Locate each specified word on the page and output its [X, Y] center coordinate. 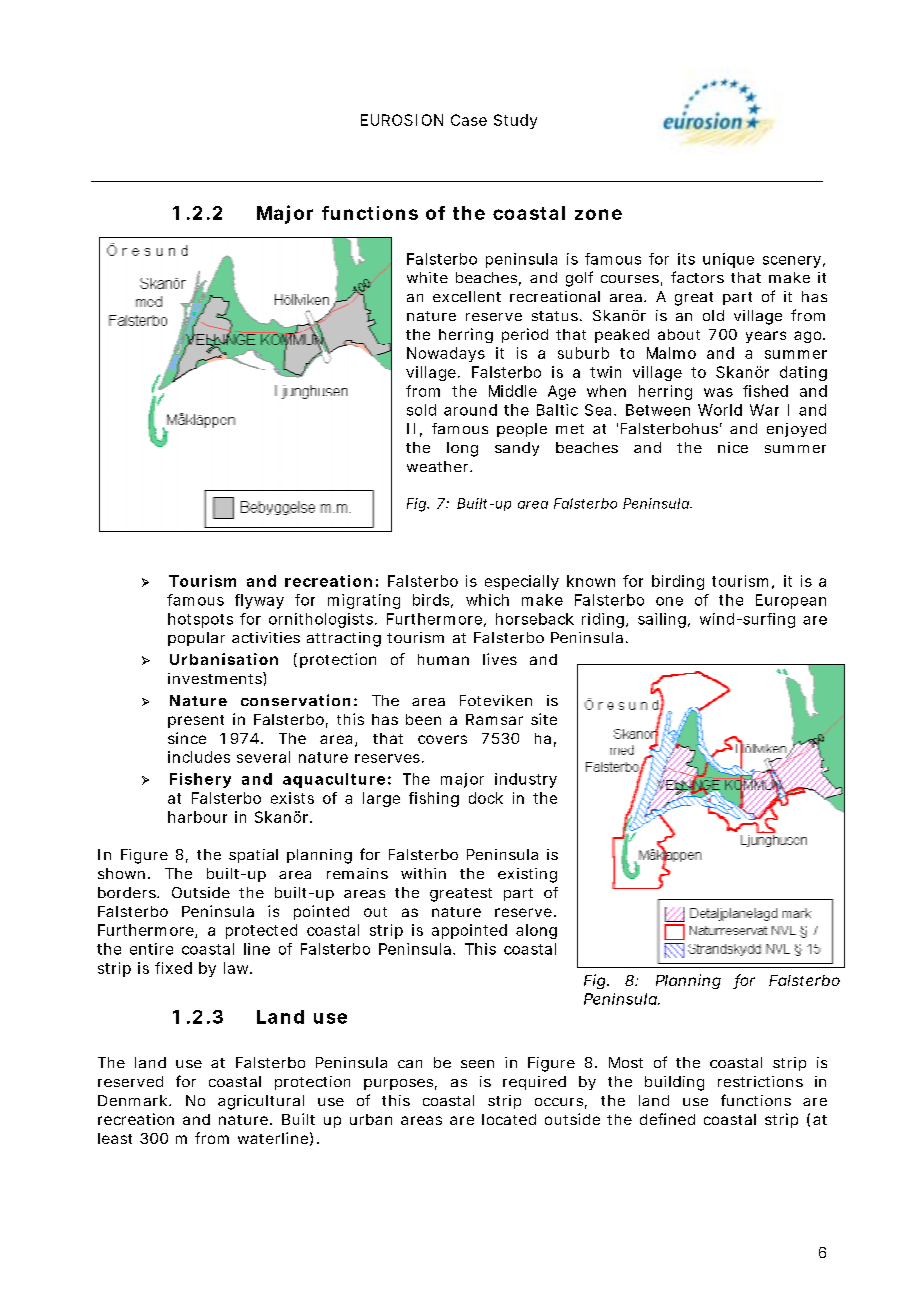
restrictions [760, 1081]
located [509, 1119]
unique [728, 260]
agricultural [261, 1102]
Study [515, 121]
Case [469, 120]
